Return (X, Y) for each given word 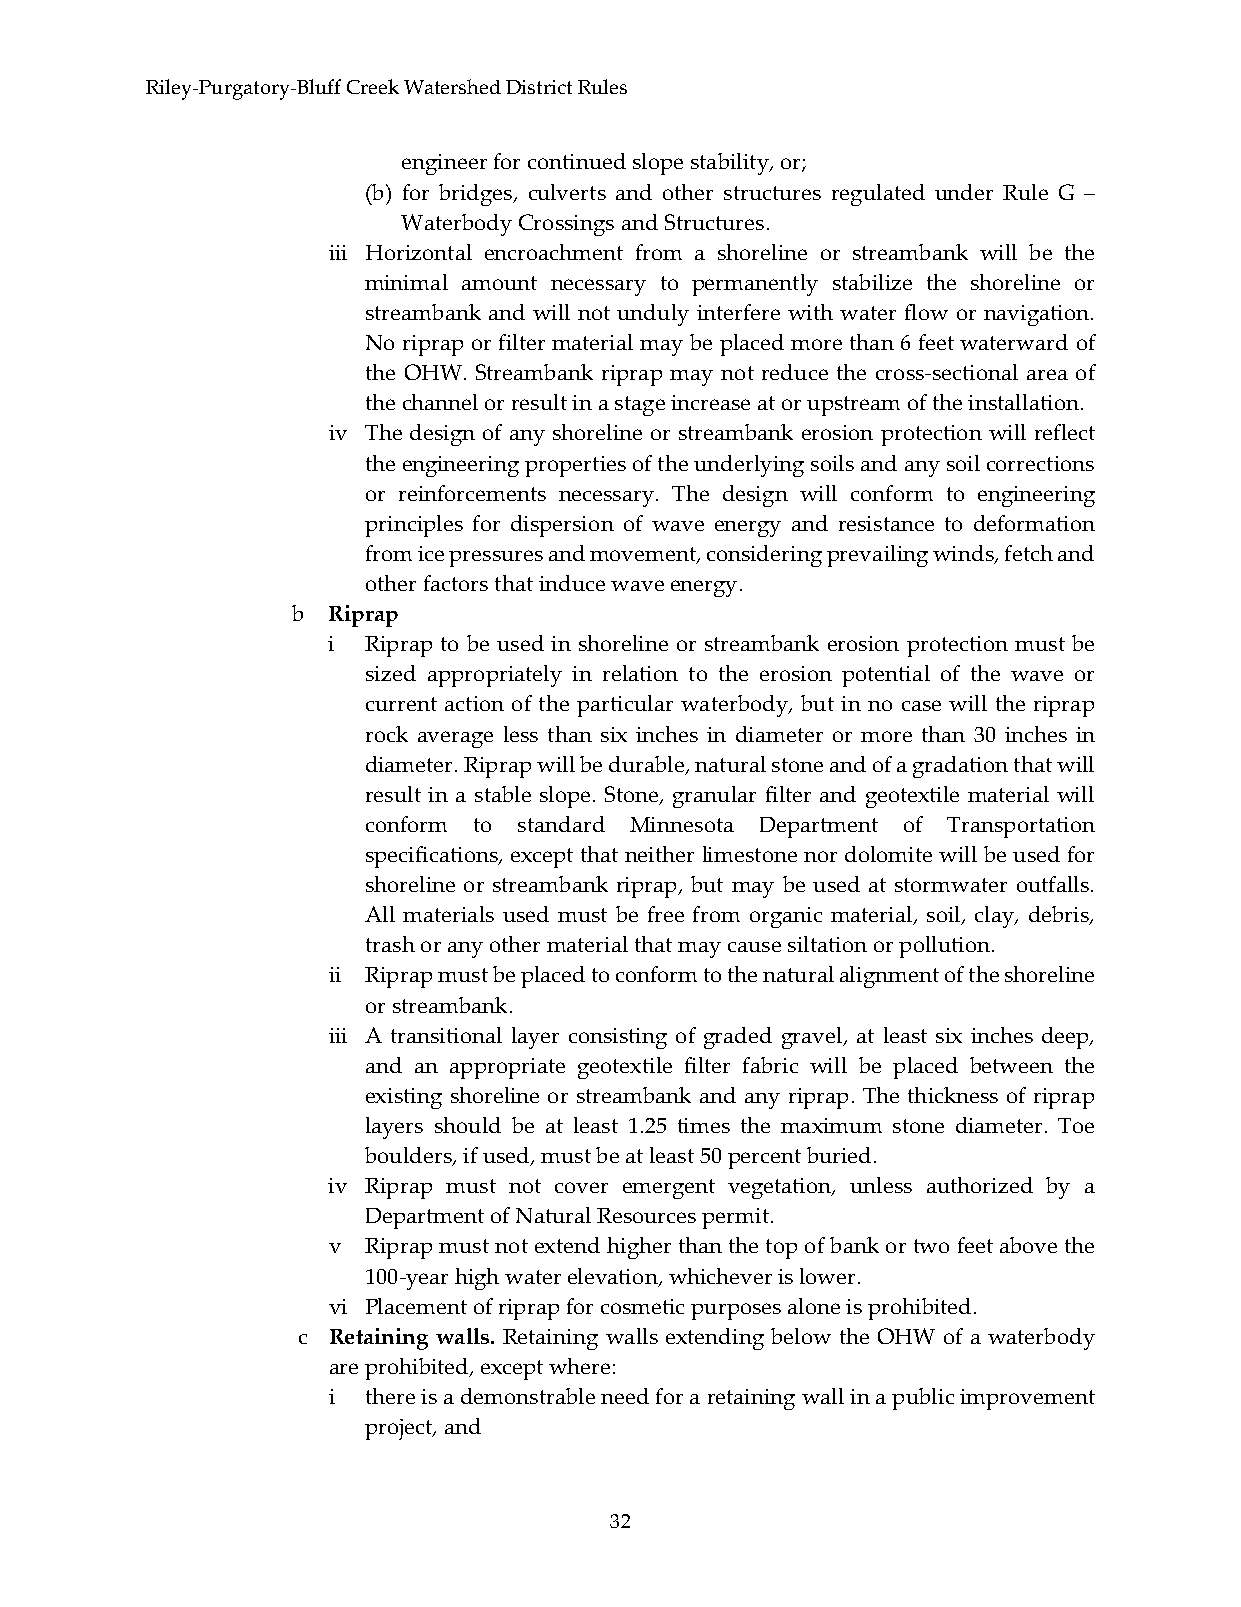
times (704, 1125)
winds (964, 554)
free (666, 914)
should (468, 1125)
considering (764, 556)
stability (731, 164)
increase (710, 402)
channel (440, 402)
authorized (980, 1185)
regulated (878, 195)
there (390, 1396)
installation (1023, 402)
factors (456, 583)
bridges (476, 195)
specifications (433, 857)
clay (995, 917)
